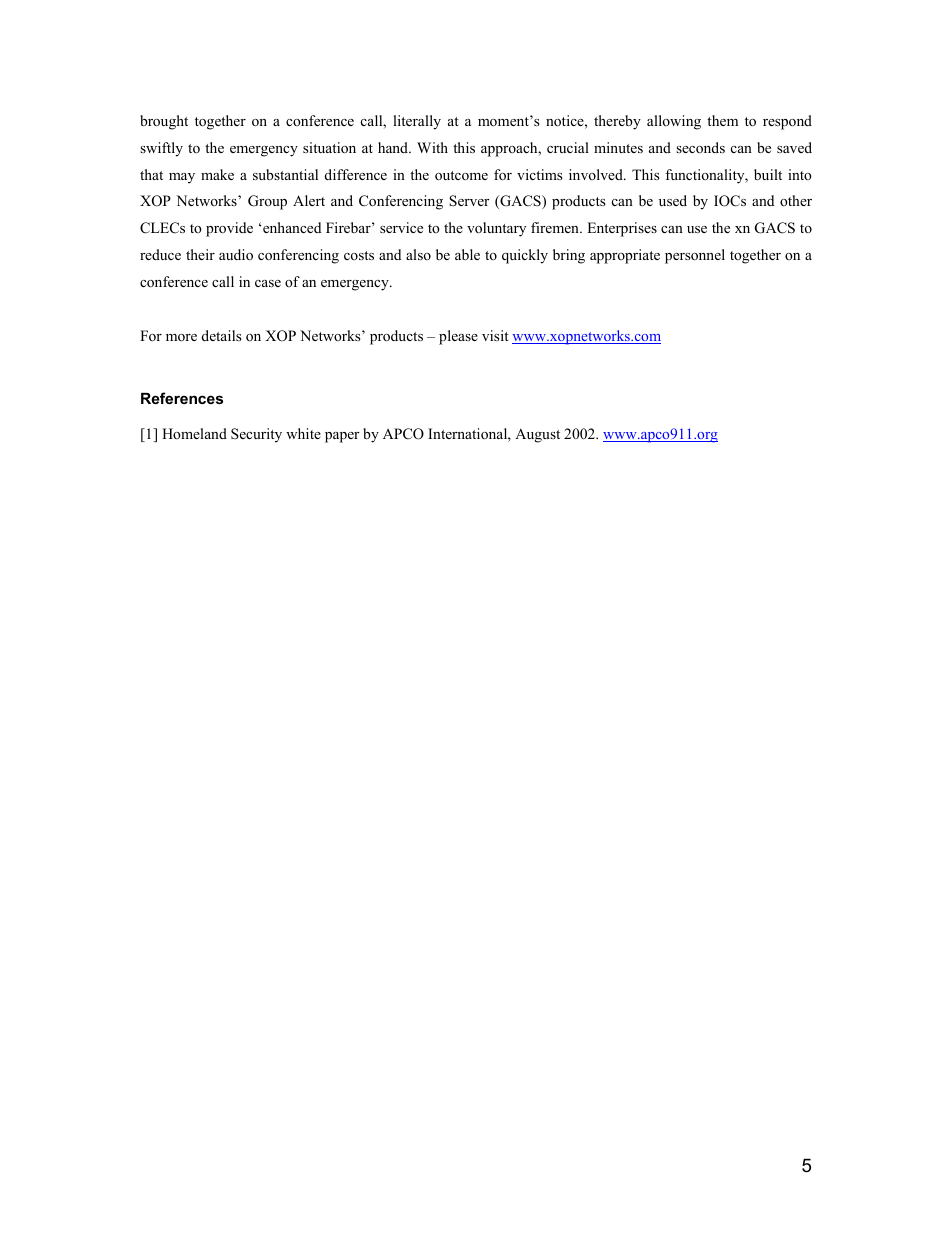  Describe the element at coordinates (256, 435) in the page. I see `Security` at that location.
